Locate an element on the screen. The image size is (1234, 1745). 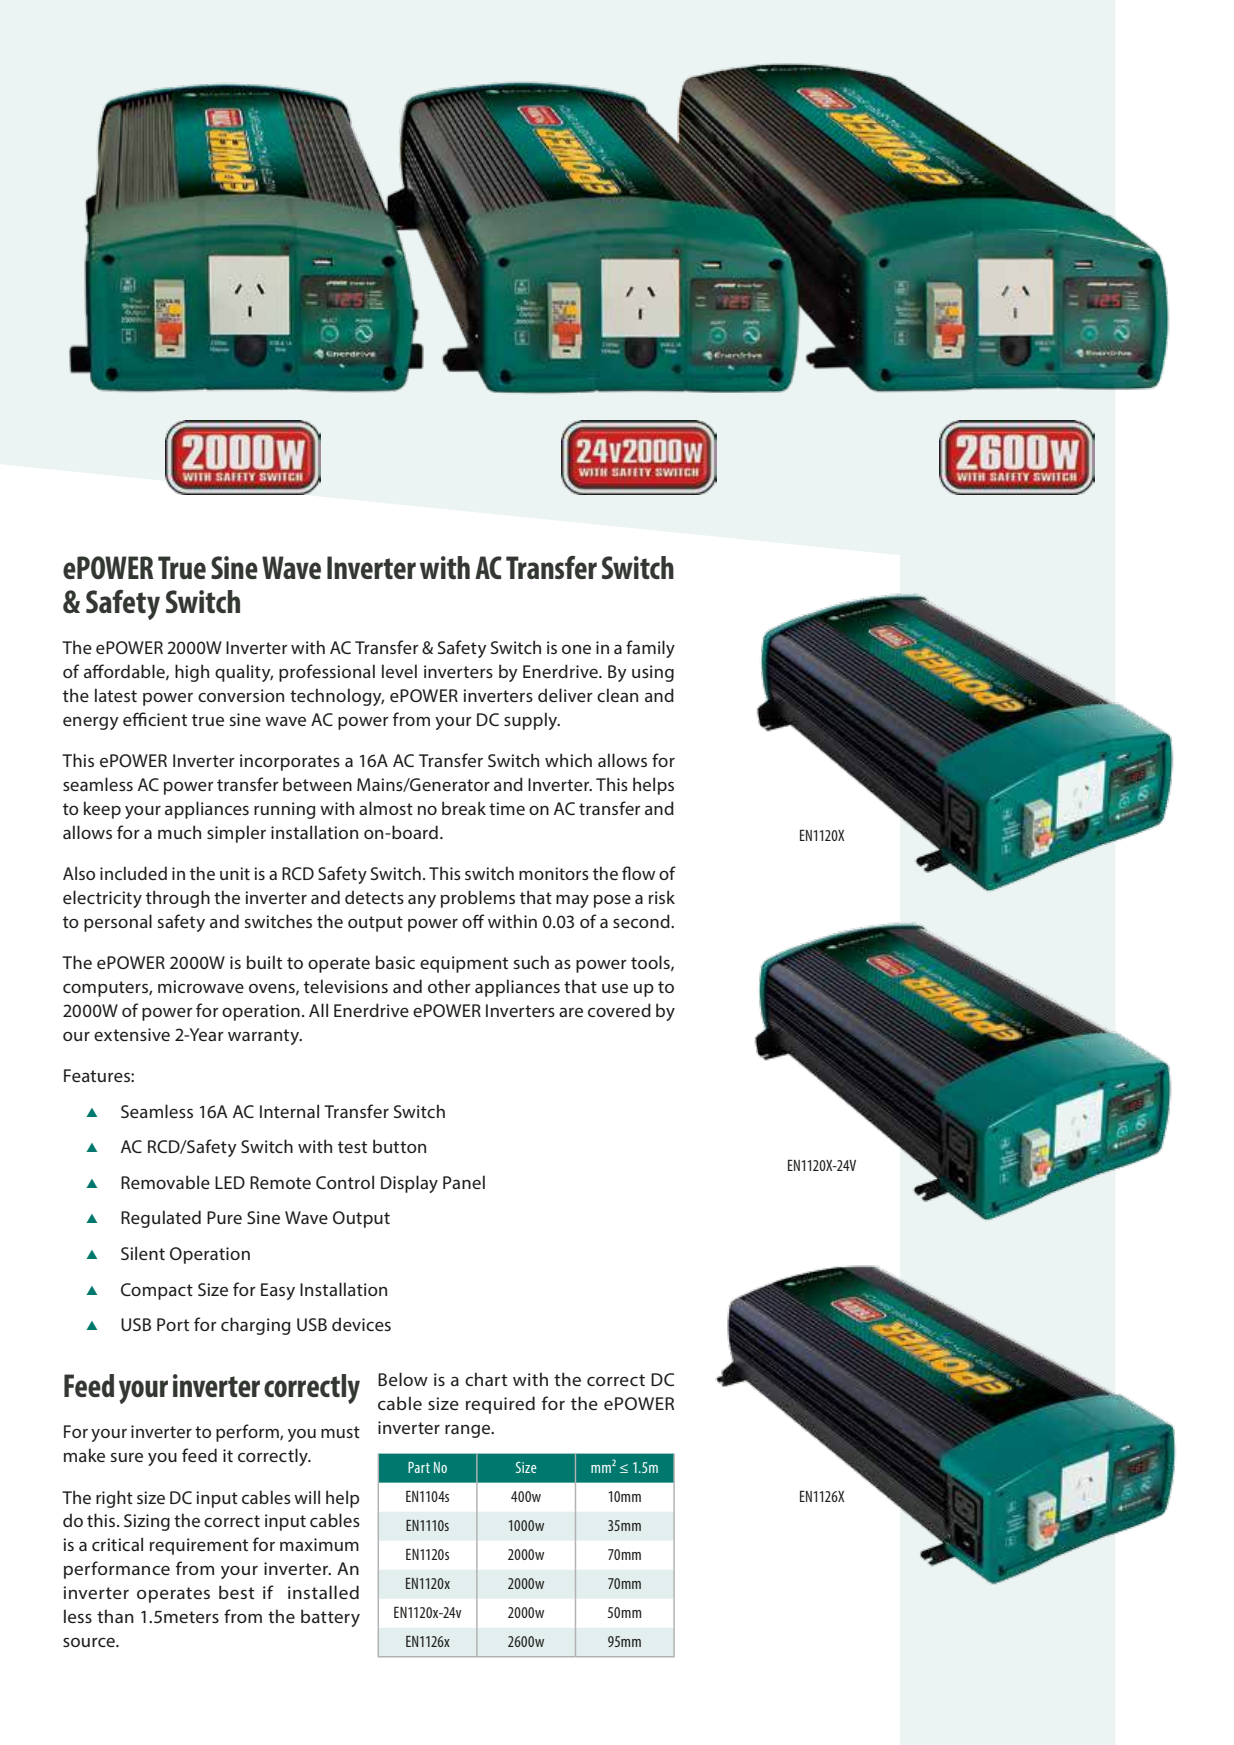
chart is located at coordinates (486, 1379).
